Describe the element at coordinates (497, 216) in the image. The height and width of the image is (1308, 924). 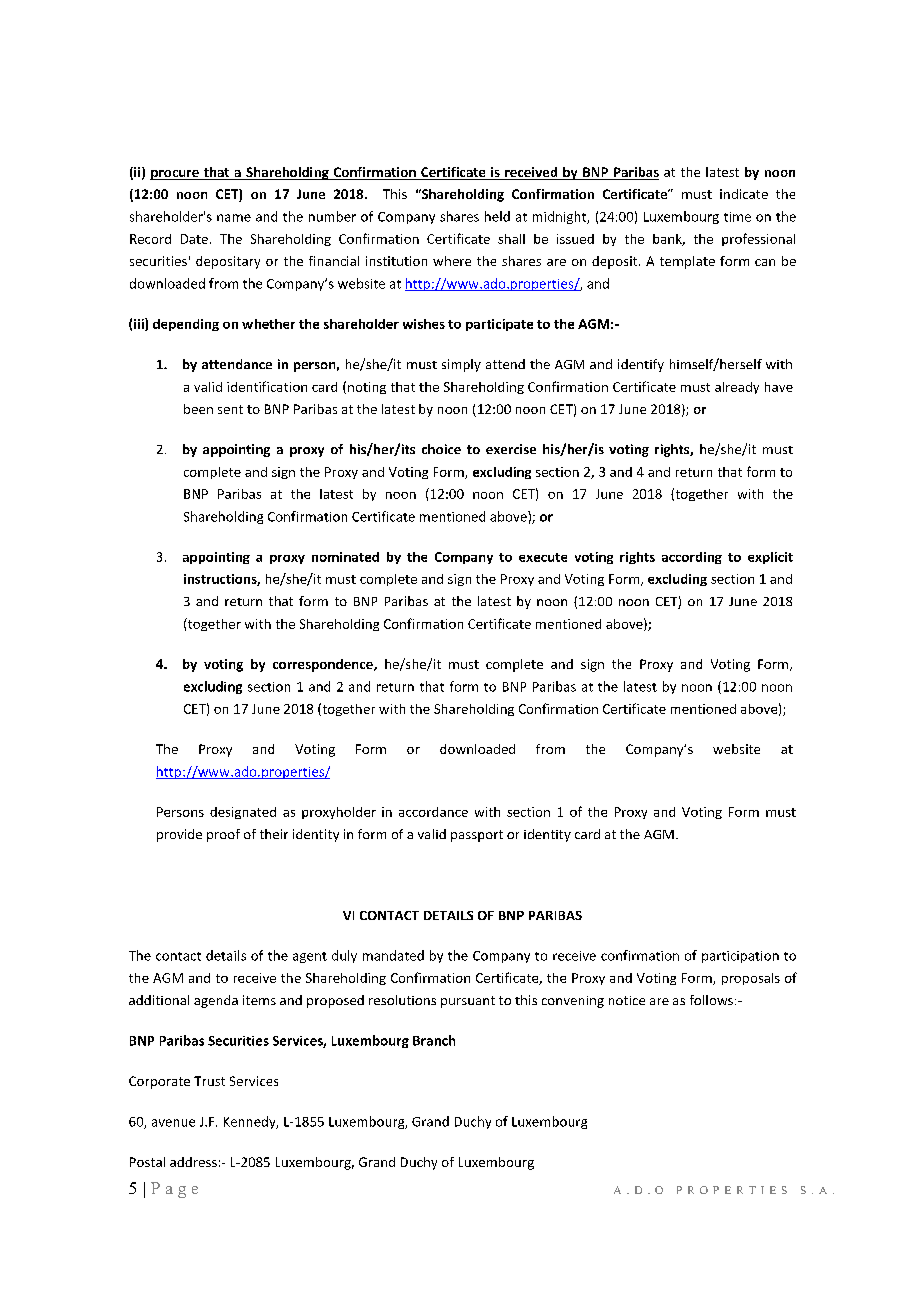
I see `held` at that location.
